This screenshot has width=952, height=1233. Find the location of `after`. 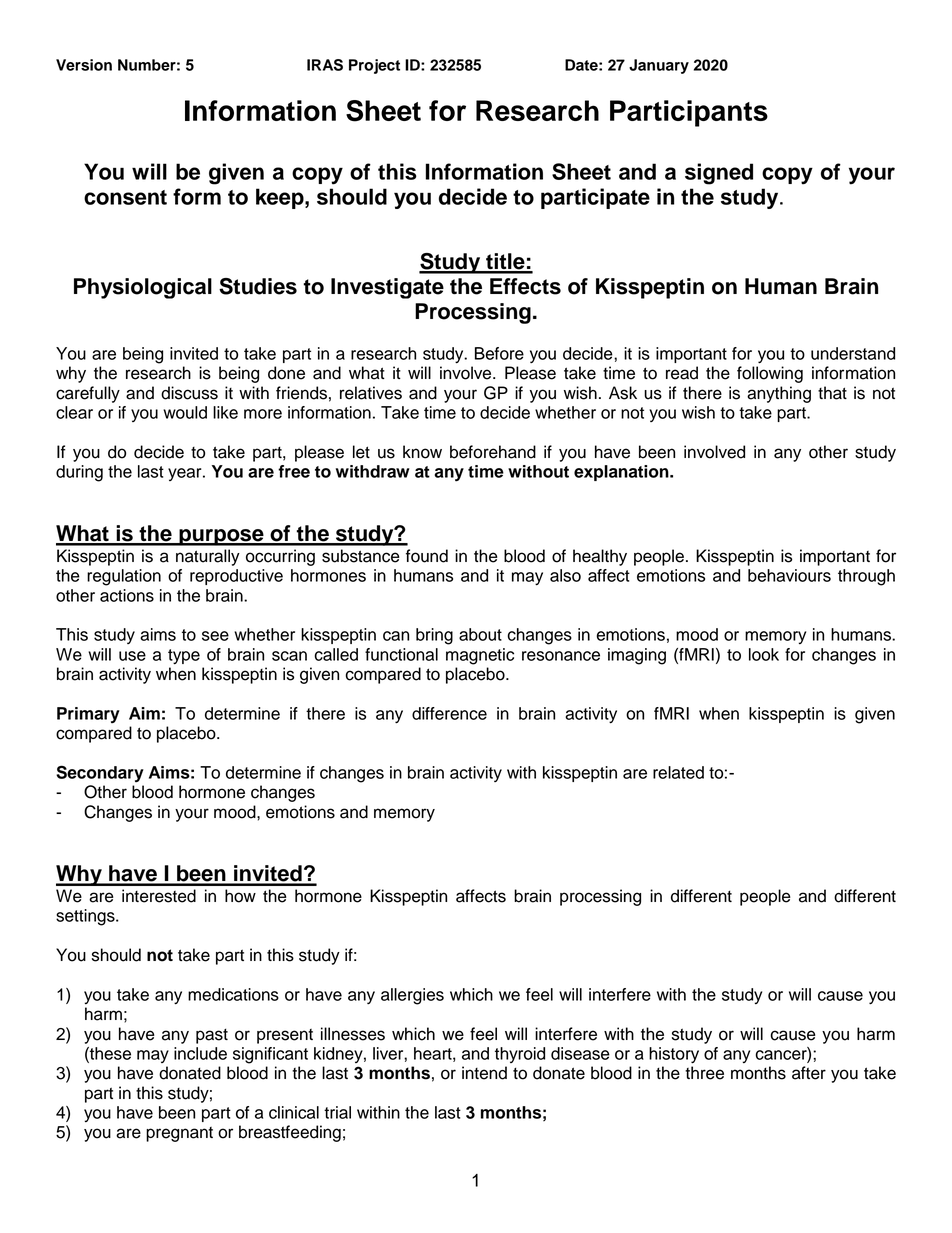

after is located at coordinates (809, 1073).
